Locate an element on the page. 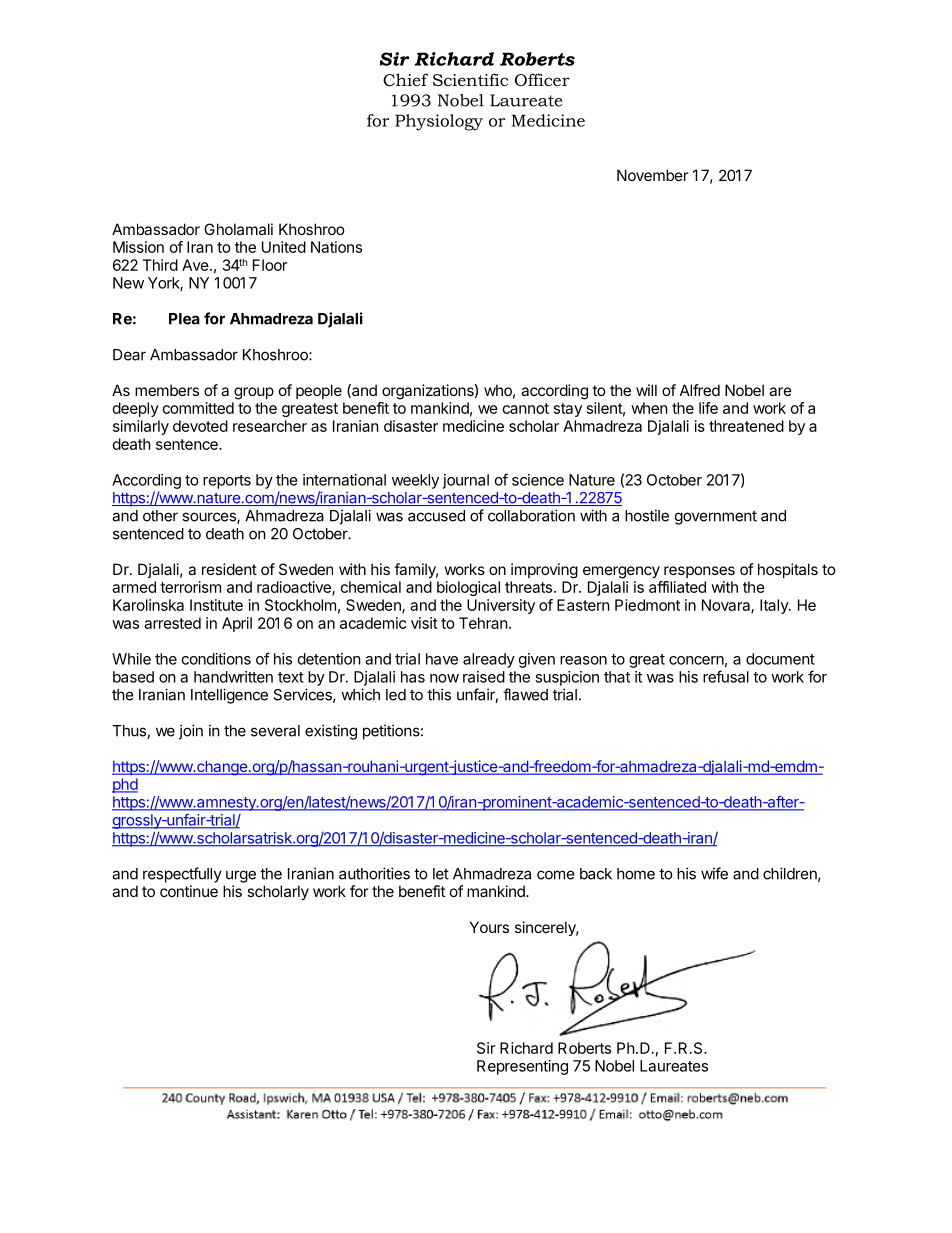  Plea is located at coordinates (184, 319).
